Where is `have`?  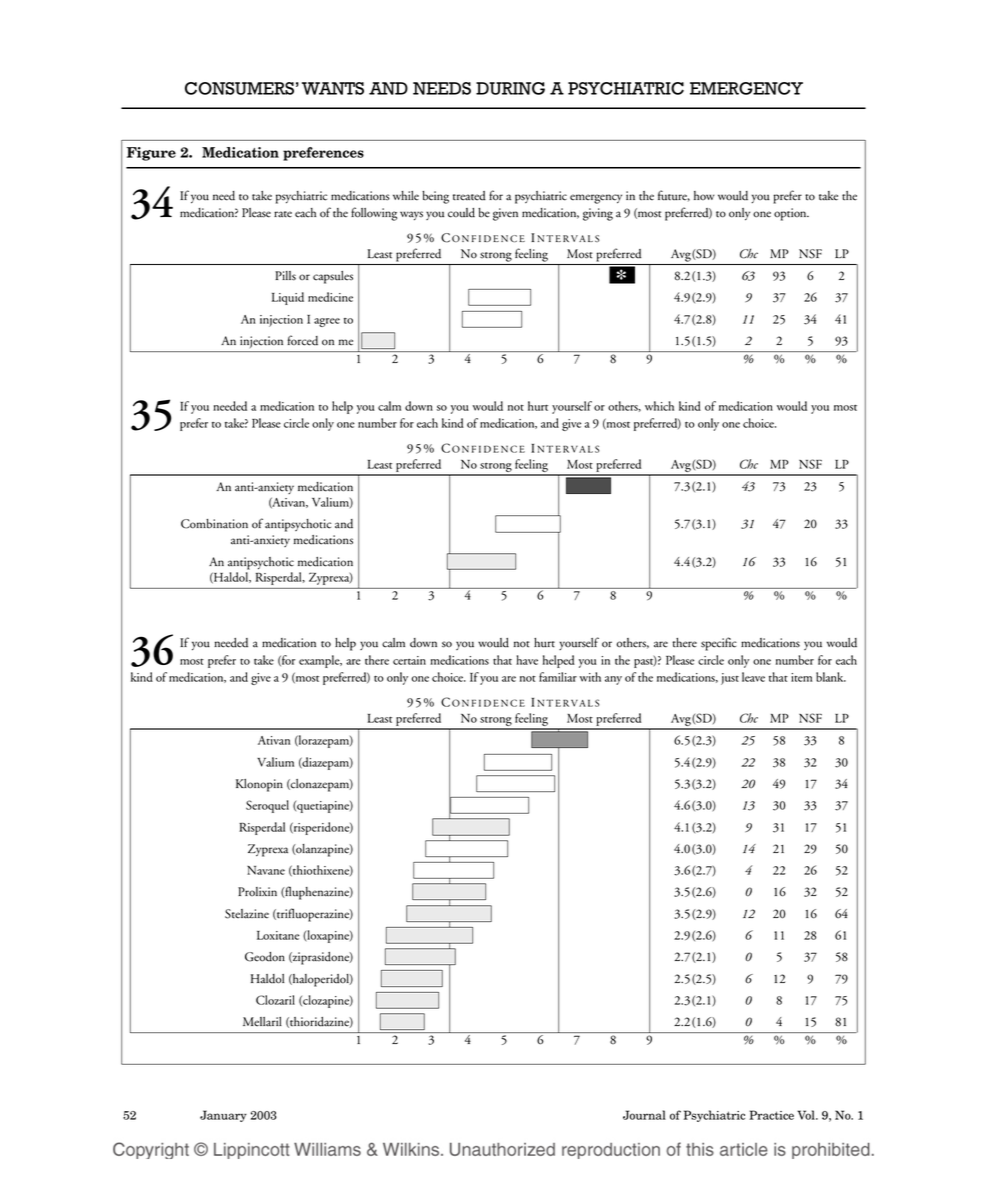
have is located at coordinates (527, 660).
